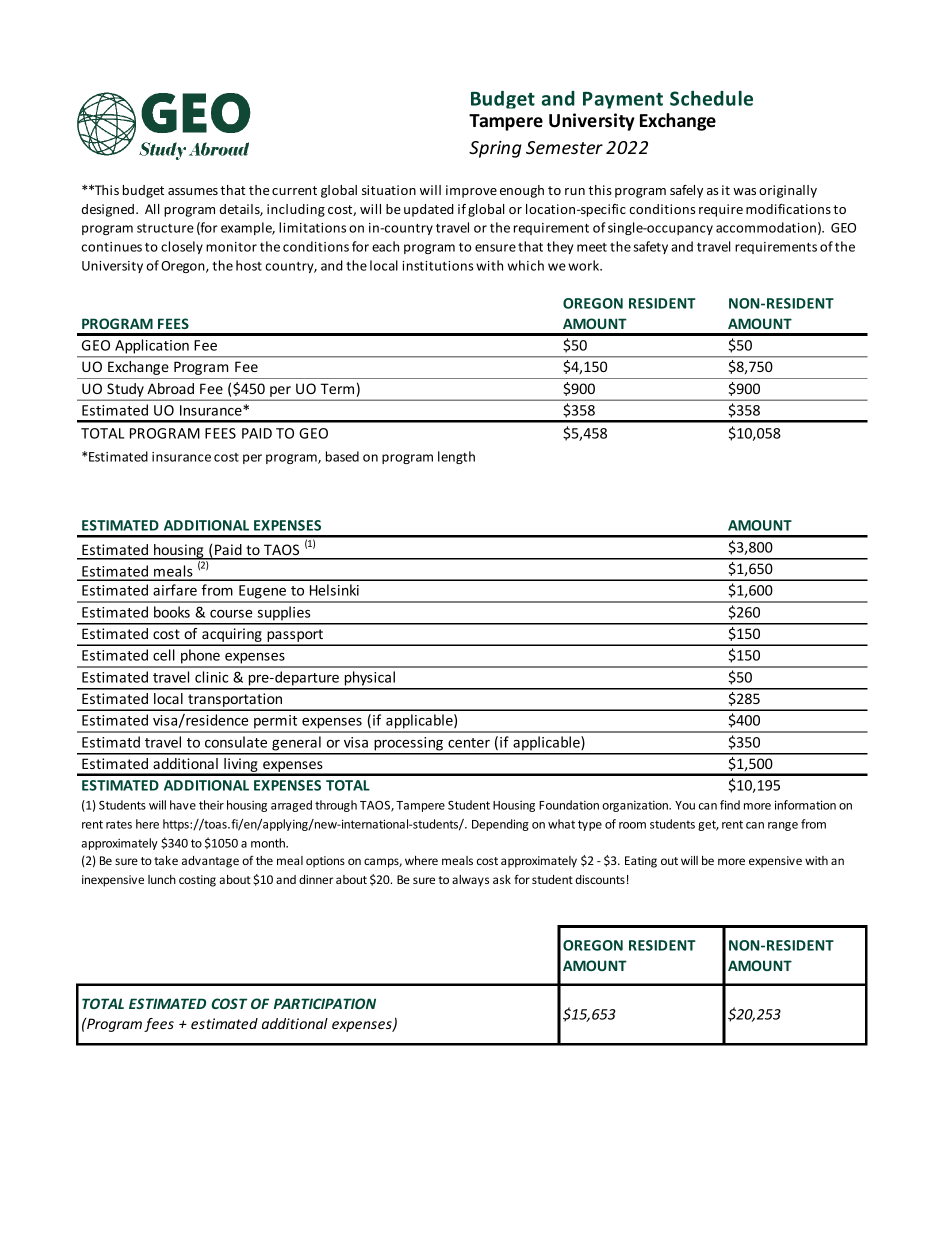 The image size is (952, 1233). I want to click on assumes, so click(193, 191).
